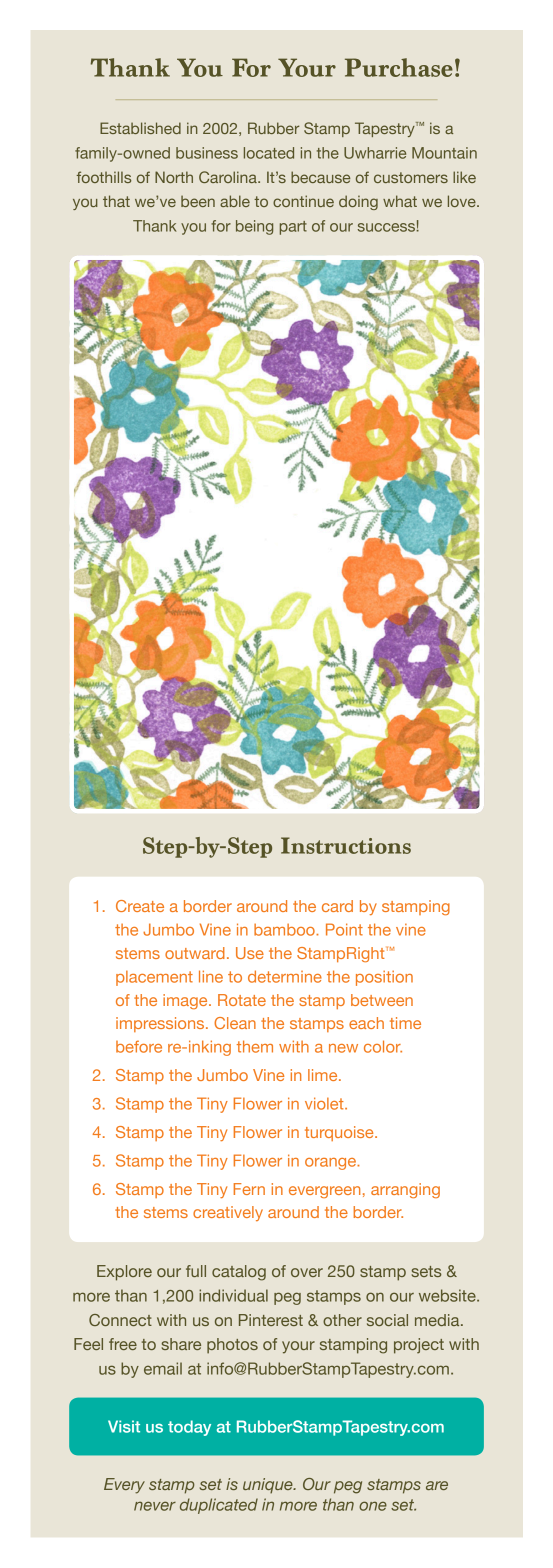 The width and height of the document is (553, 1568). Describe the element at coordinates (269, 153) in the document. I see `located` at that location.
